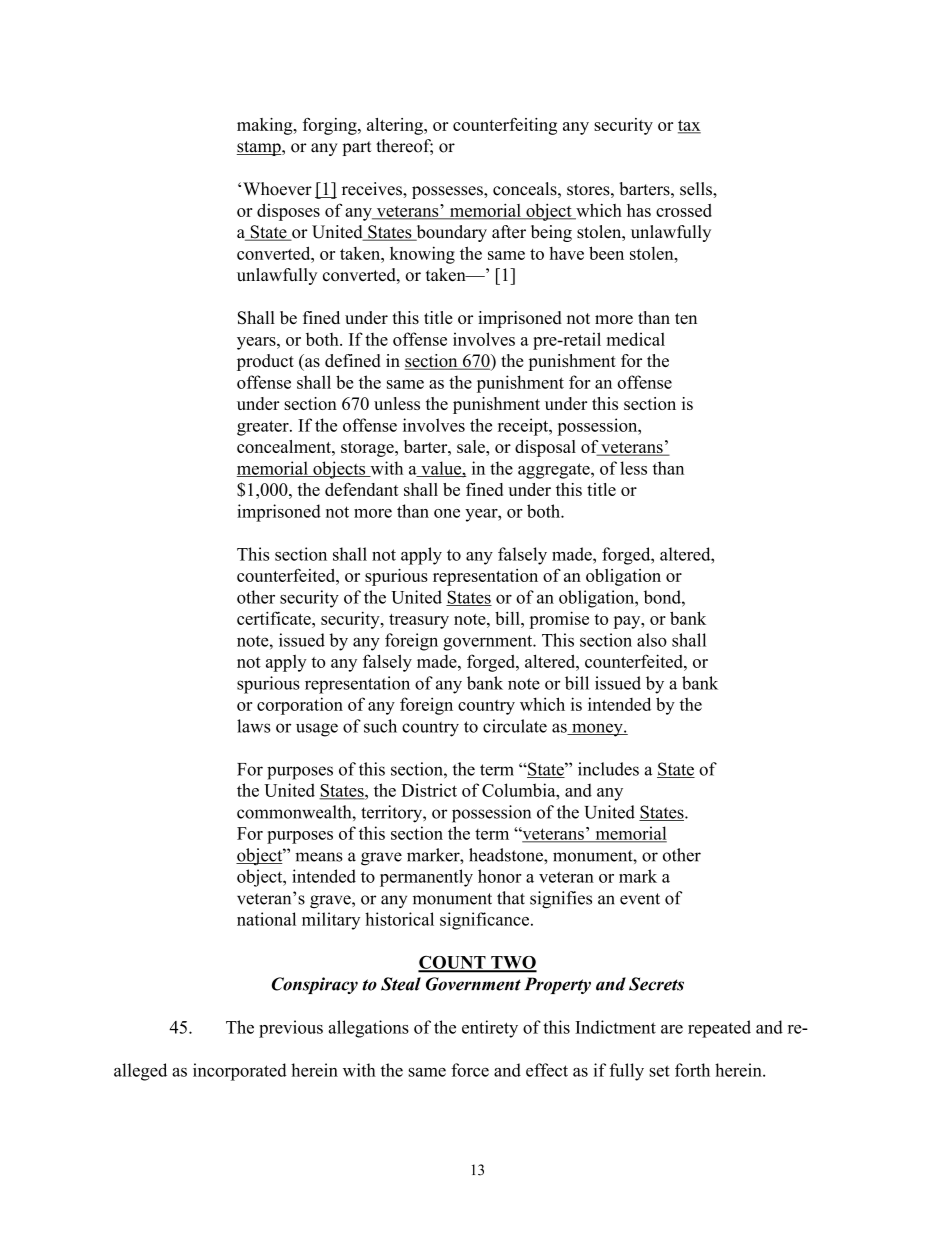  I want to click on entirety, so click(490, 1029).
